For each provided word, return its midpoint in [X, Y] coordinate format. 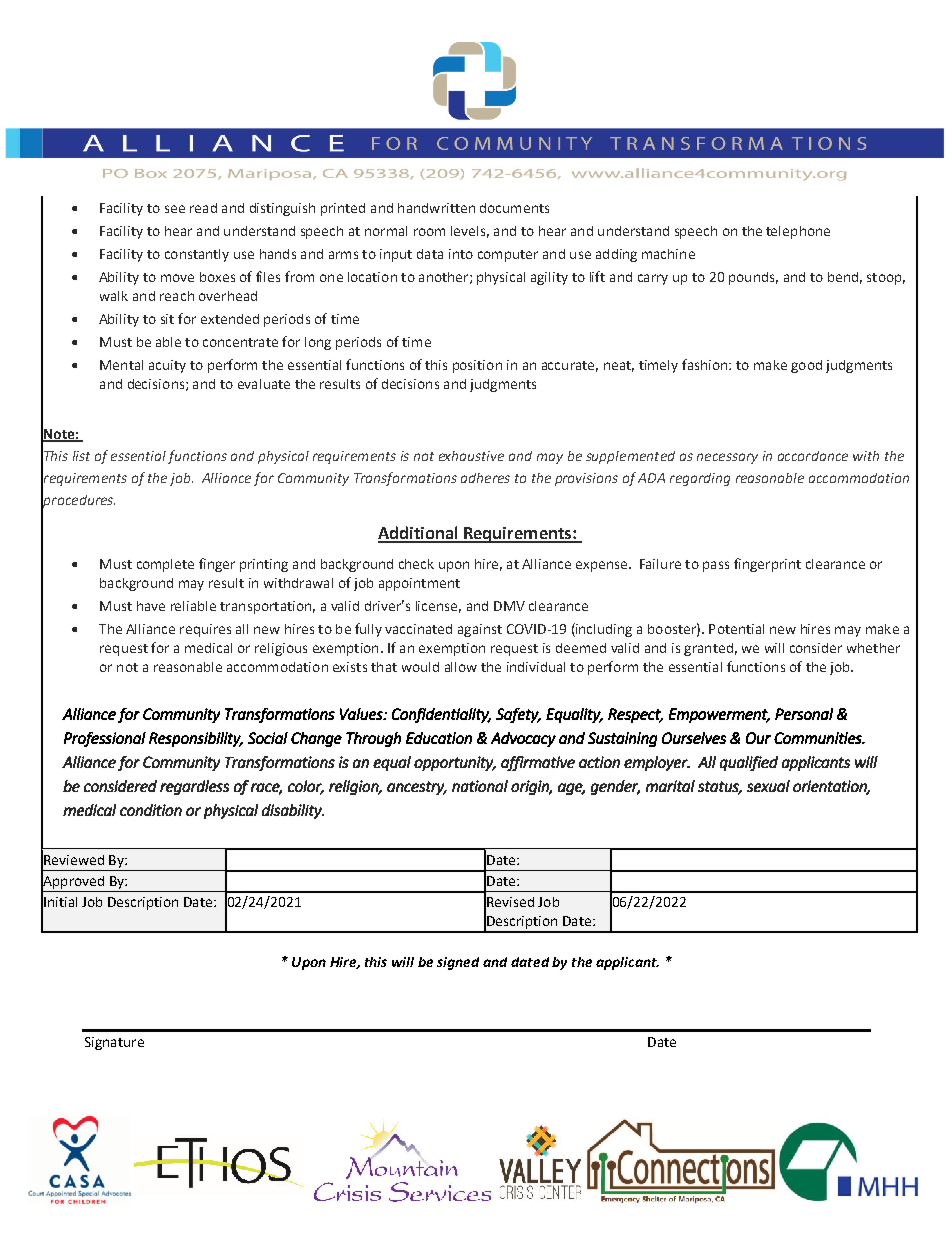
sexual [768, 786]
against [480, 630]
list [81, 456]
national [480, 786]
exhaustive [471, 456]
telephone [798, 232]
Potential [736, 629]
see [175, 209]
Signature [114, 1043]
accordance [813, 456]
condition [151, 810]
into [461, 254]
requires [205, 630]
